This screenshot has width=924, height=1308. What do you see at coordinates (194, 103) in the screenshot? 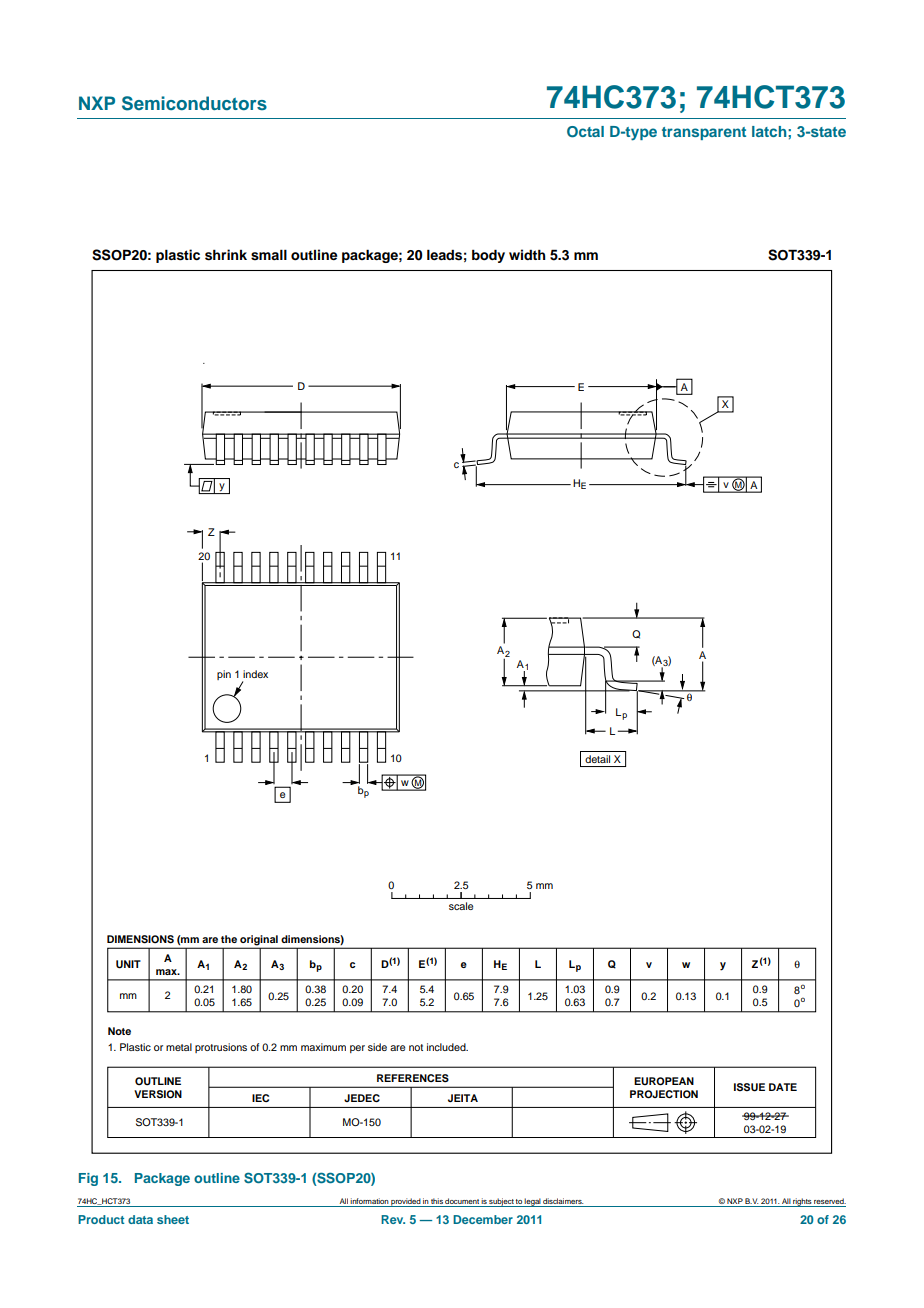
I see `Semiconductors` at bounding box center [194, 103].
